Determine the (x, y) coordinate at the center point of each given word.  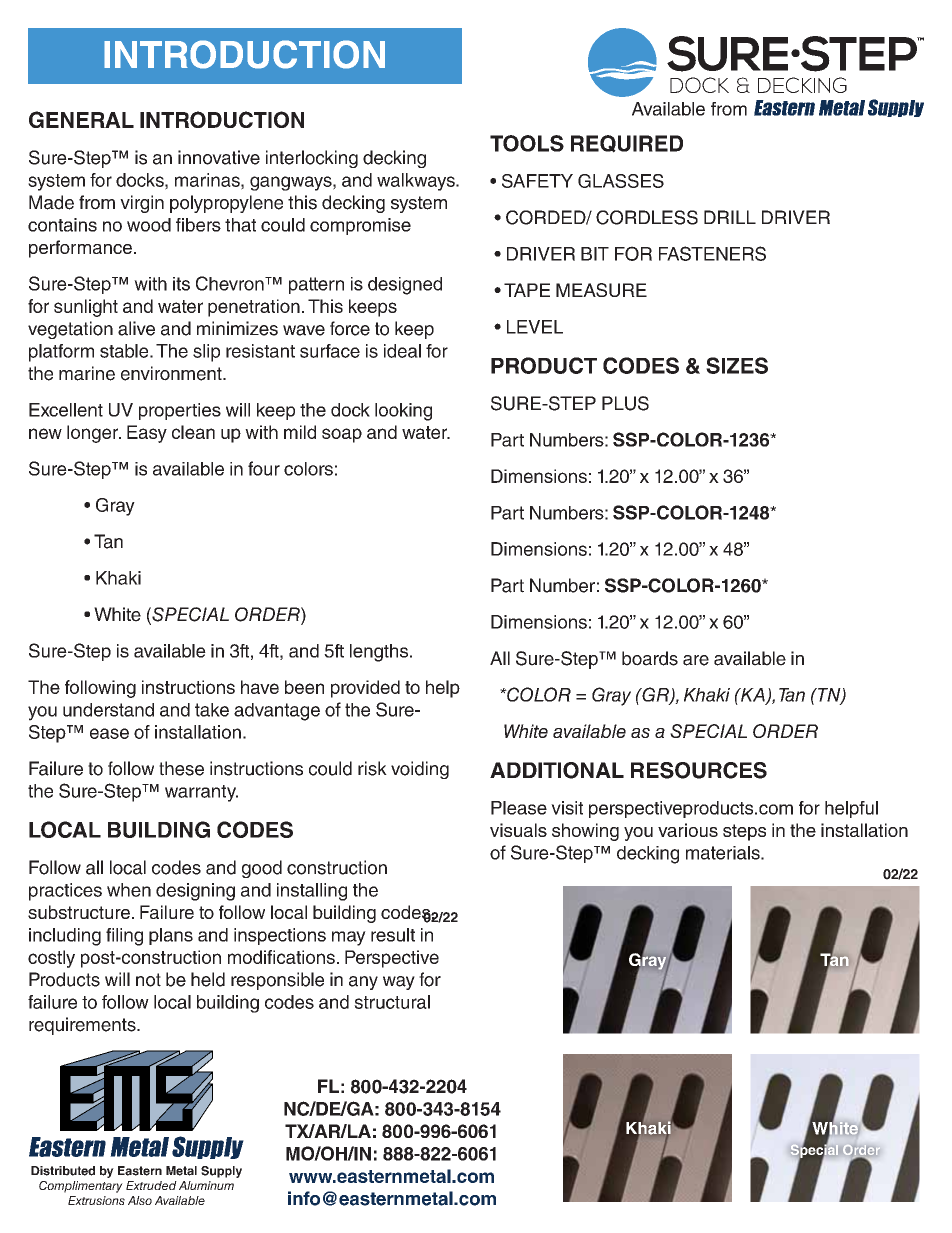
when (129, 890)
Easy (147, 434)
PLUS (625, 403)
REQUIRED (627, 144)
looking (403, 412)
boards (650, 658)
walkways (417, 182)
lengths (380, 653)
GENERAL (81, 119)
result (393, 935)
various (688, 830)
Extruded (151, 1185)
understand (108, 710)
